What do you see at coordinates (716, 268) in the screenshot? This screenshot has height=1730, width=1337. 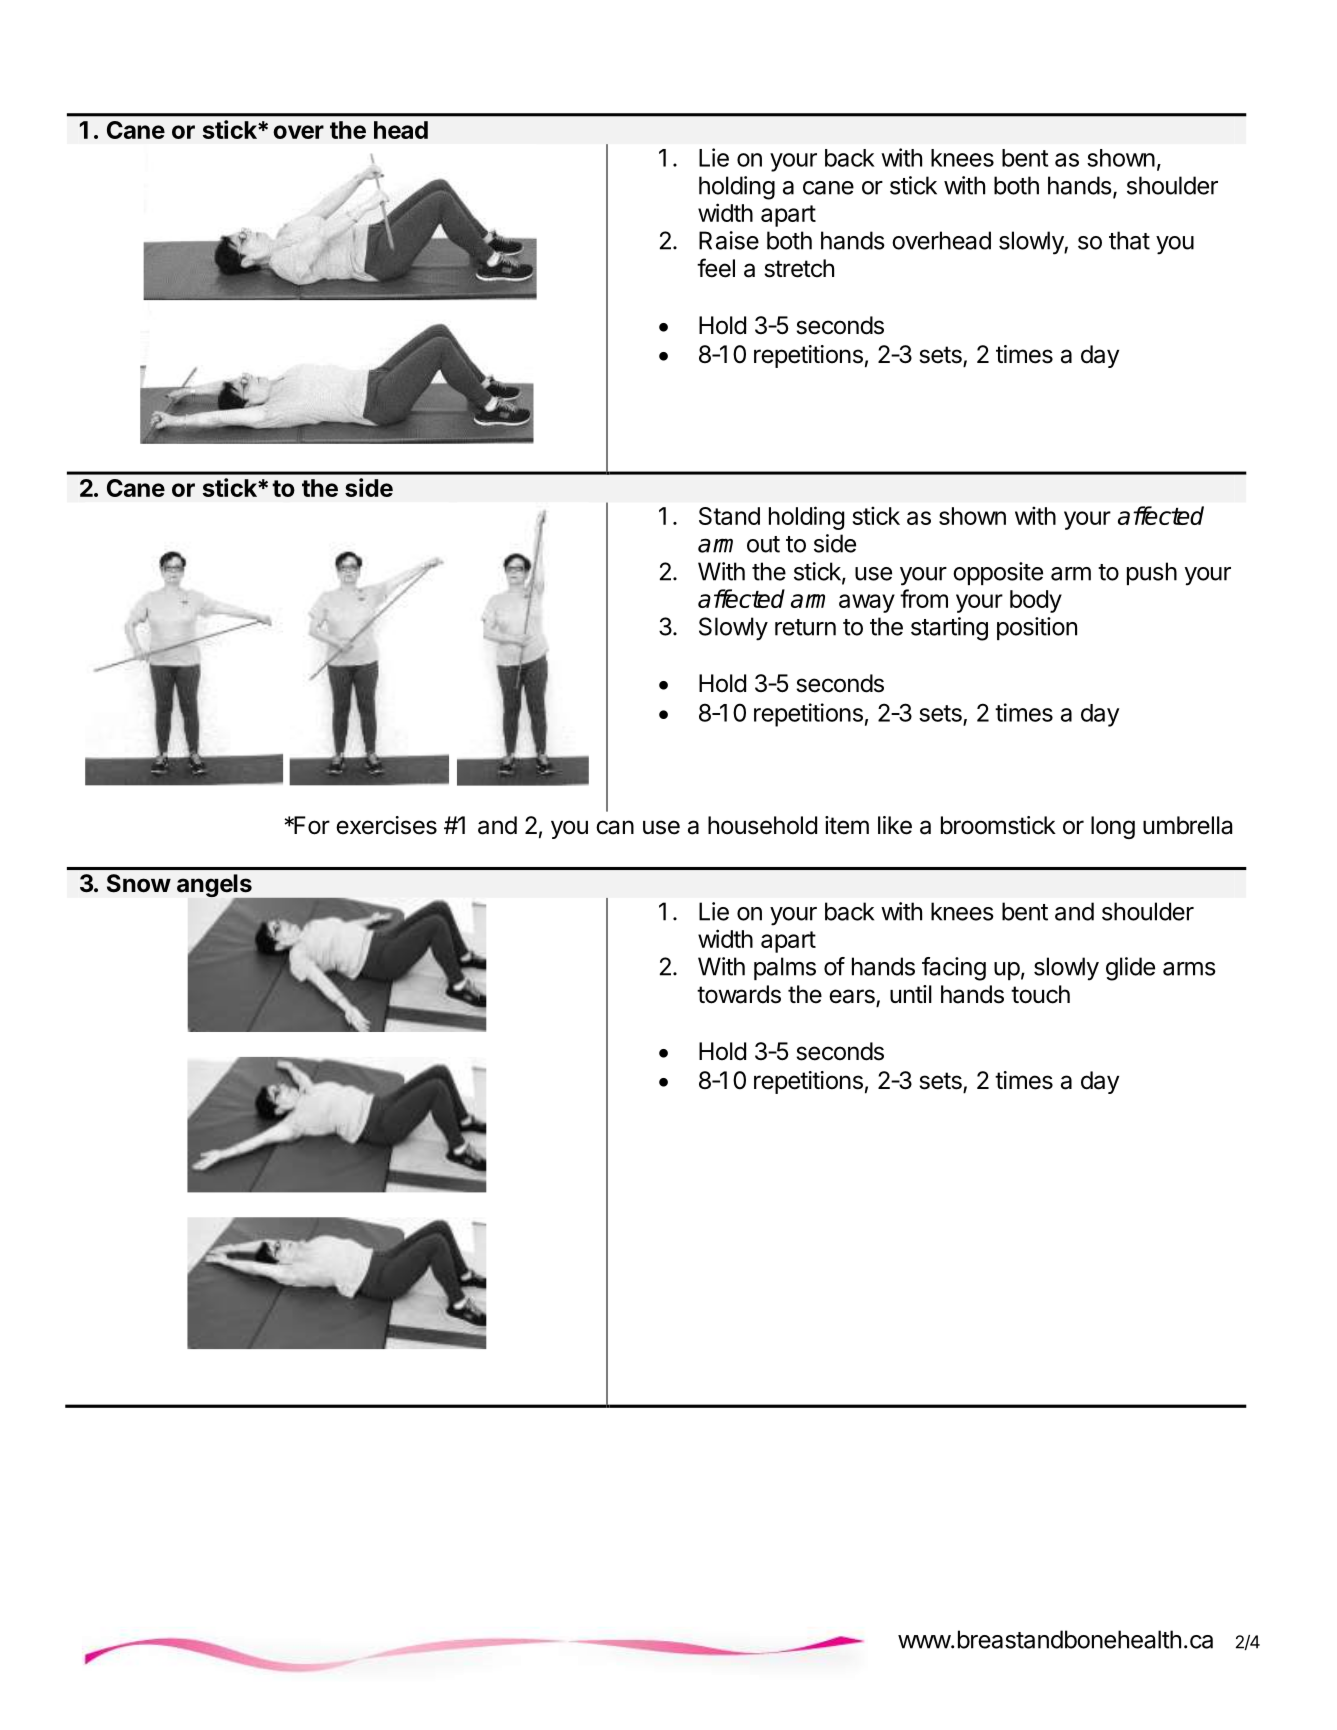 I see `feel` at bounding box center [716, 268].
